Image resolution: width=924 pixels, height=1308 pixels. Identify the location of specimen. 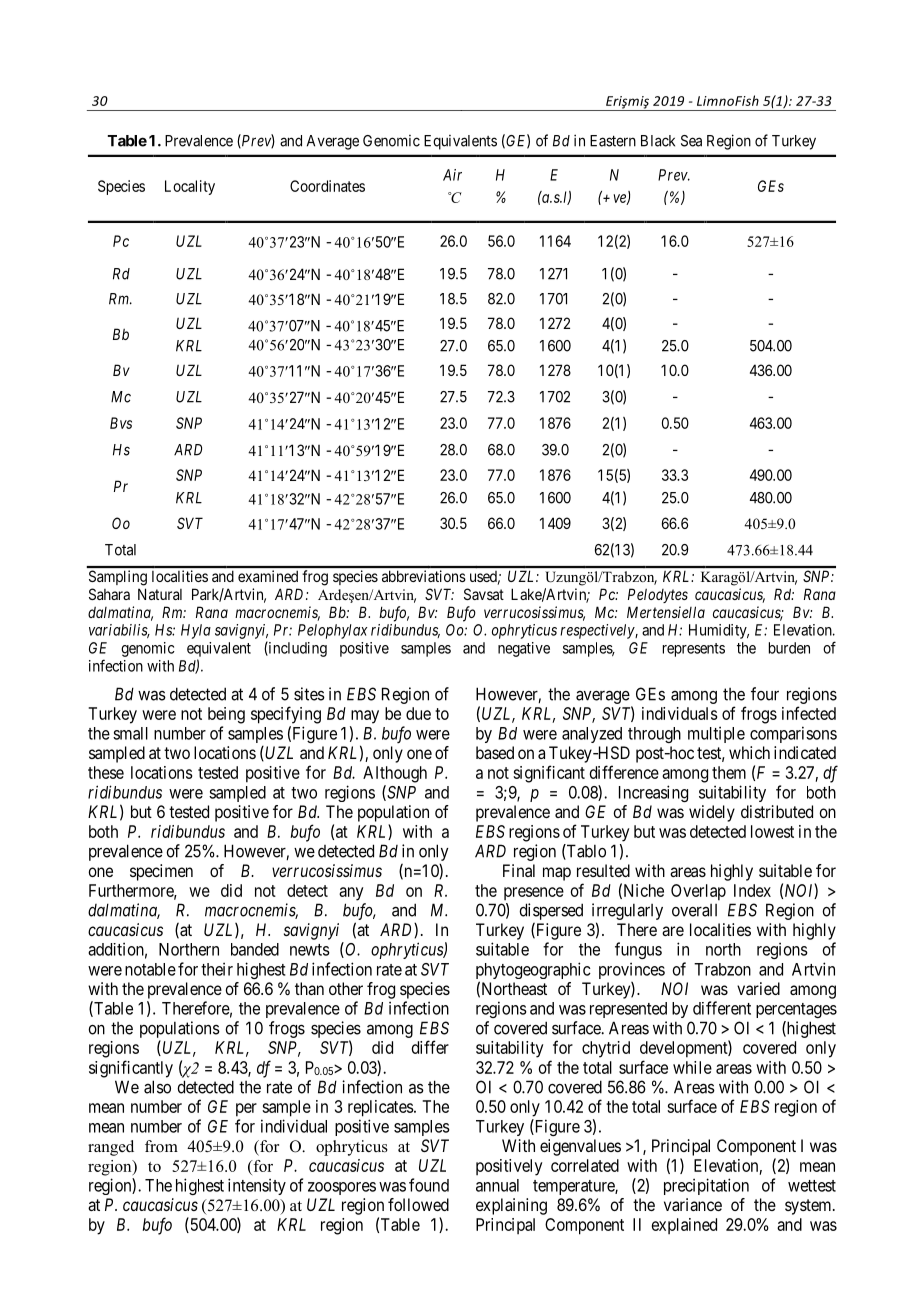
(161, 872).
